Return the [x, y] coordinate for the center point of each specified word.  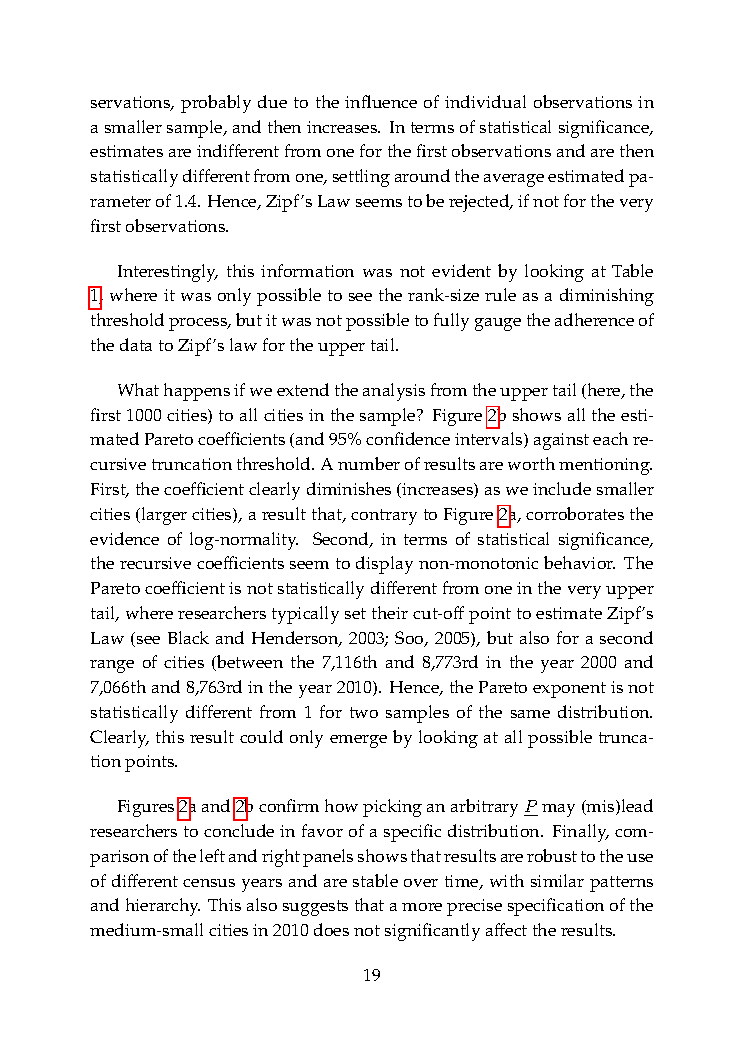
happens [197, 392]
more [422, 907]
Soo [410, 639]
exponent [569, 690]
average [514, 180]
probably [216, 104]
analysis [394, 392]
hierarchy [163, 907]
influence [381, 101]
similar [557, 880]
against [561, 441]
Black [188, 637]
